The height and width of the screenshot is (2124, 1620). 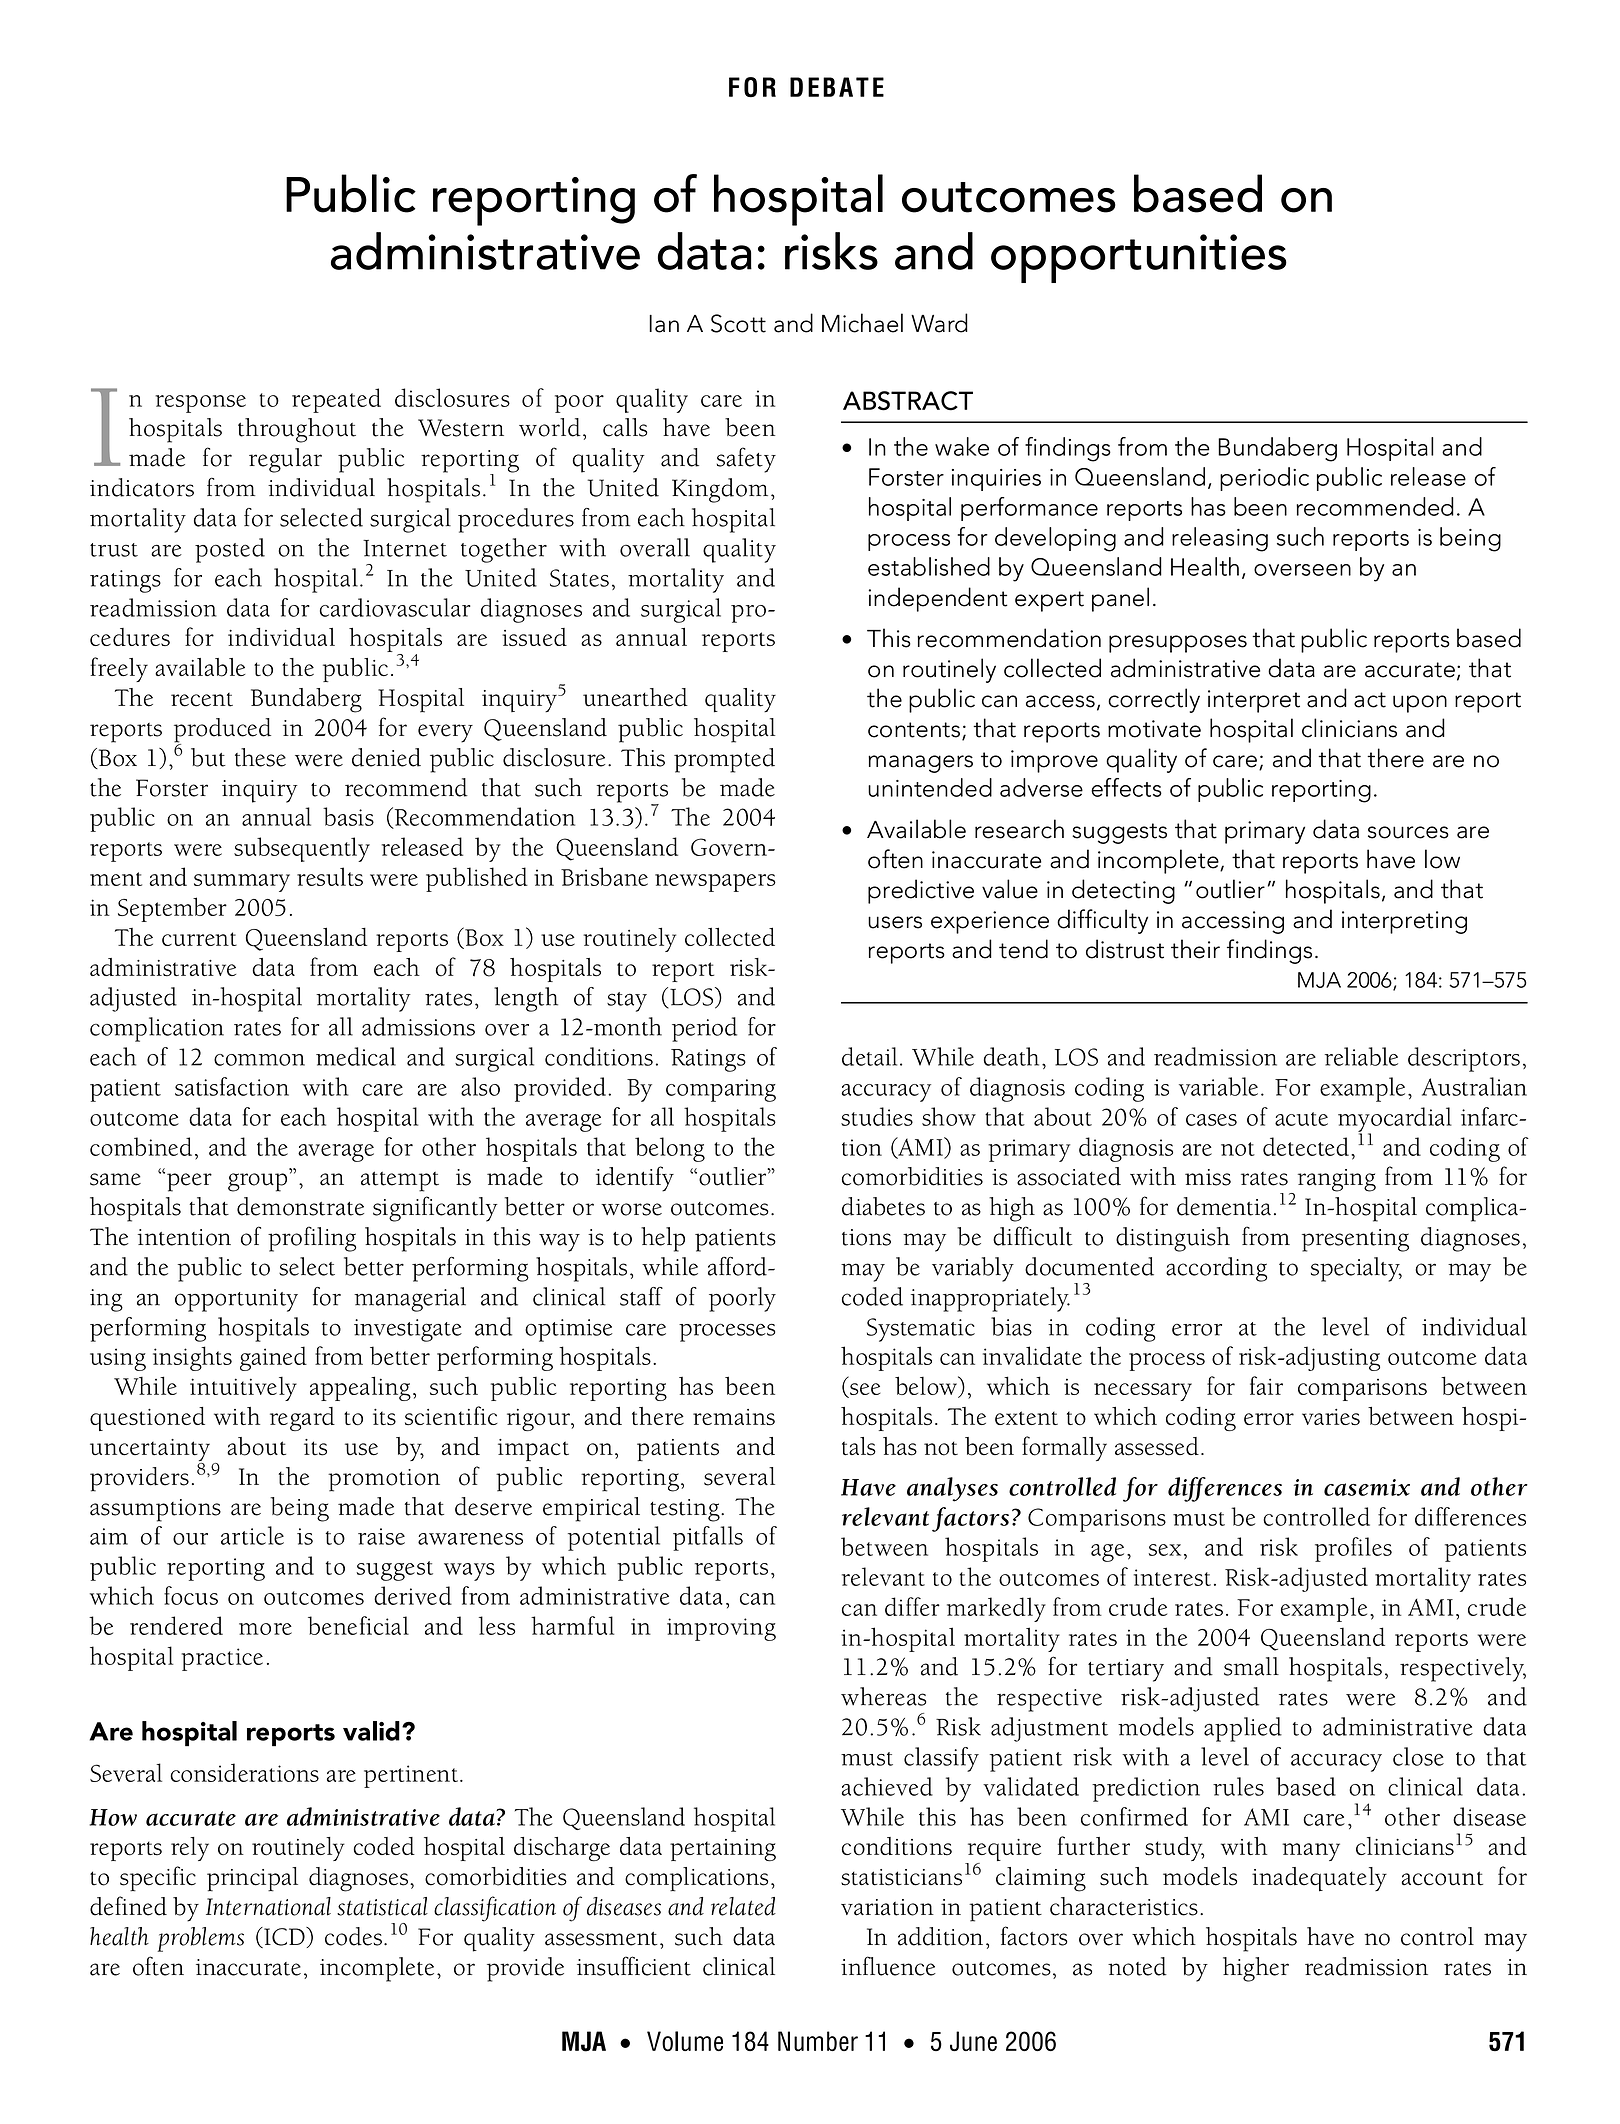 What do you see at coordinates (284, 1937) in the screenshot?
I see `ICD` at bounding box center [284, 1937].
